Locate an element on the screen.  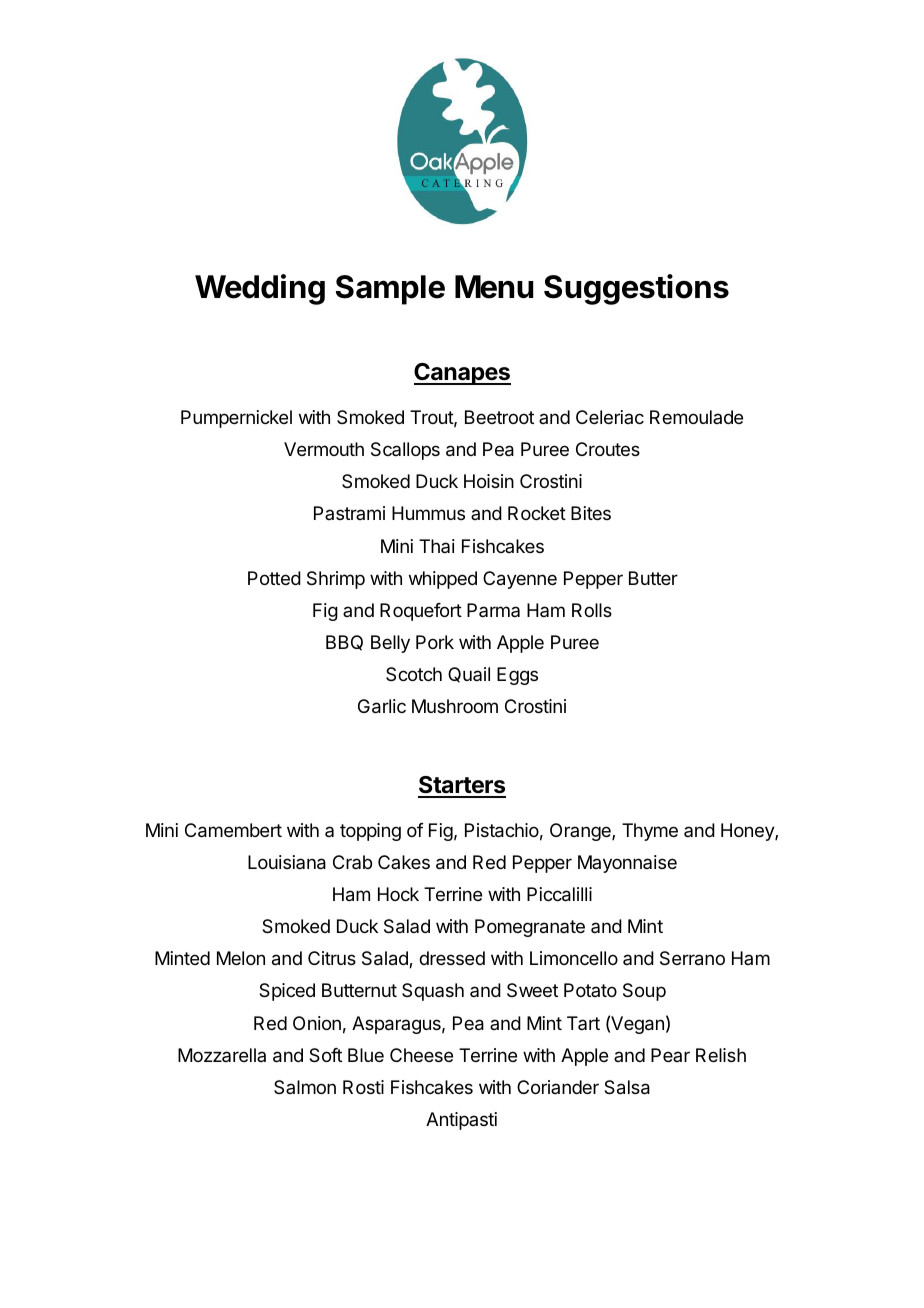
Suggestions is located at coordinates (636, 289).
